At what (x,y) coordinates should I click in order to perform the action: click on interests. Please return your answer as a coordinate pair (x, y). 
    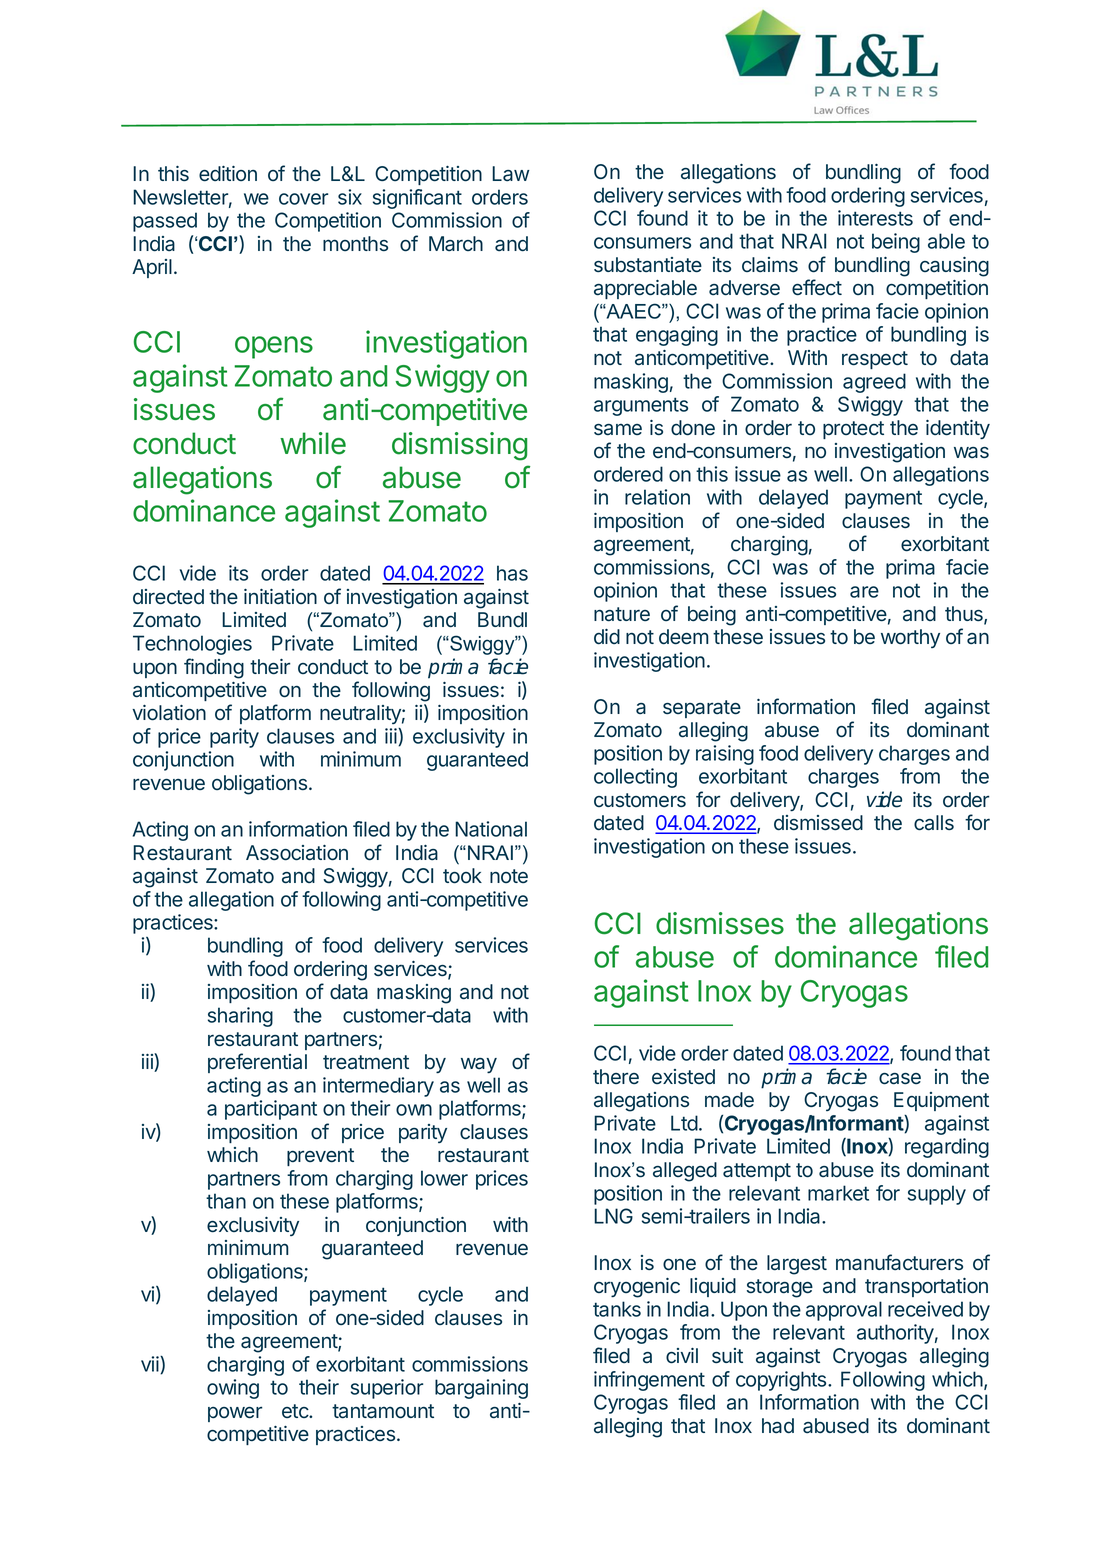
    Looking at the image, I should click on (875, 218).
